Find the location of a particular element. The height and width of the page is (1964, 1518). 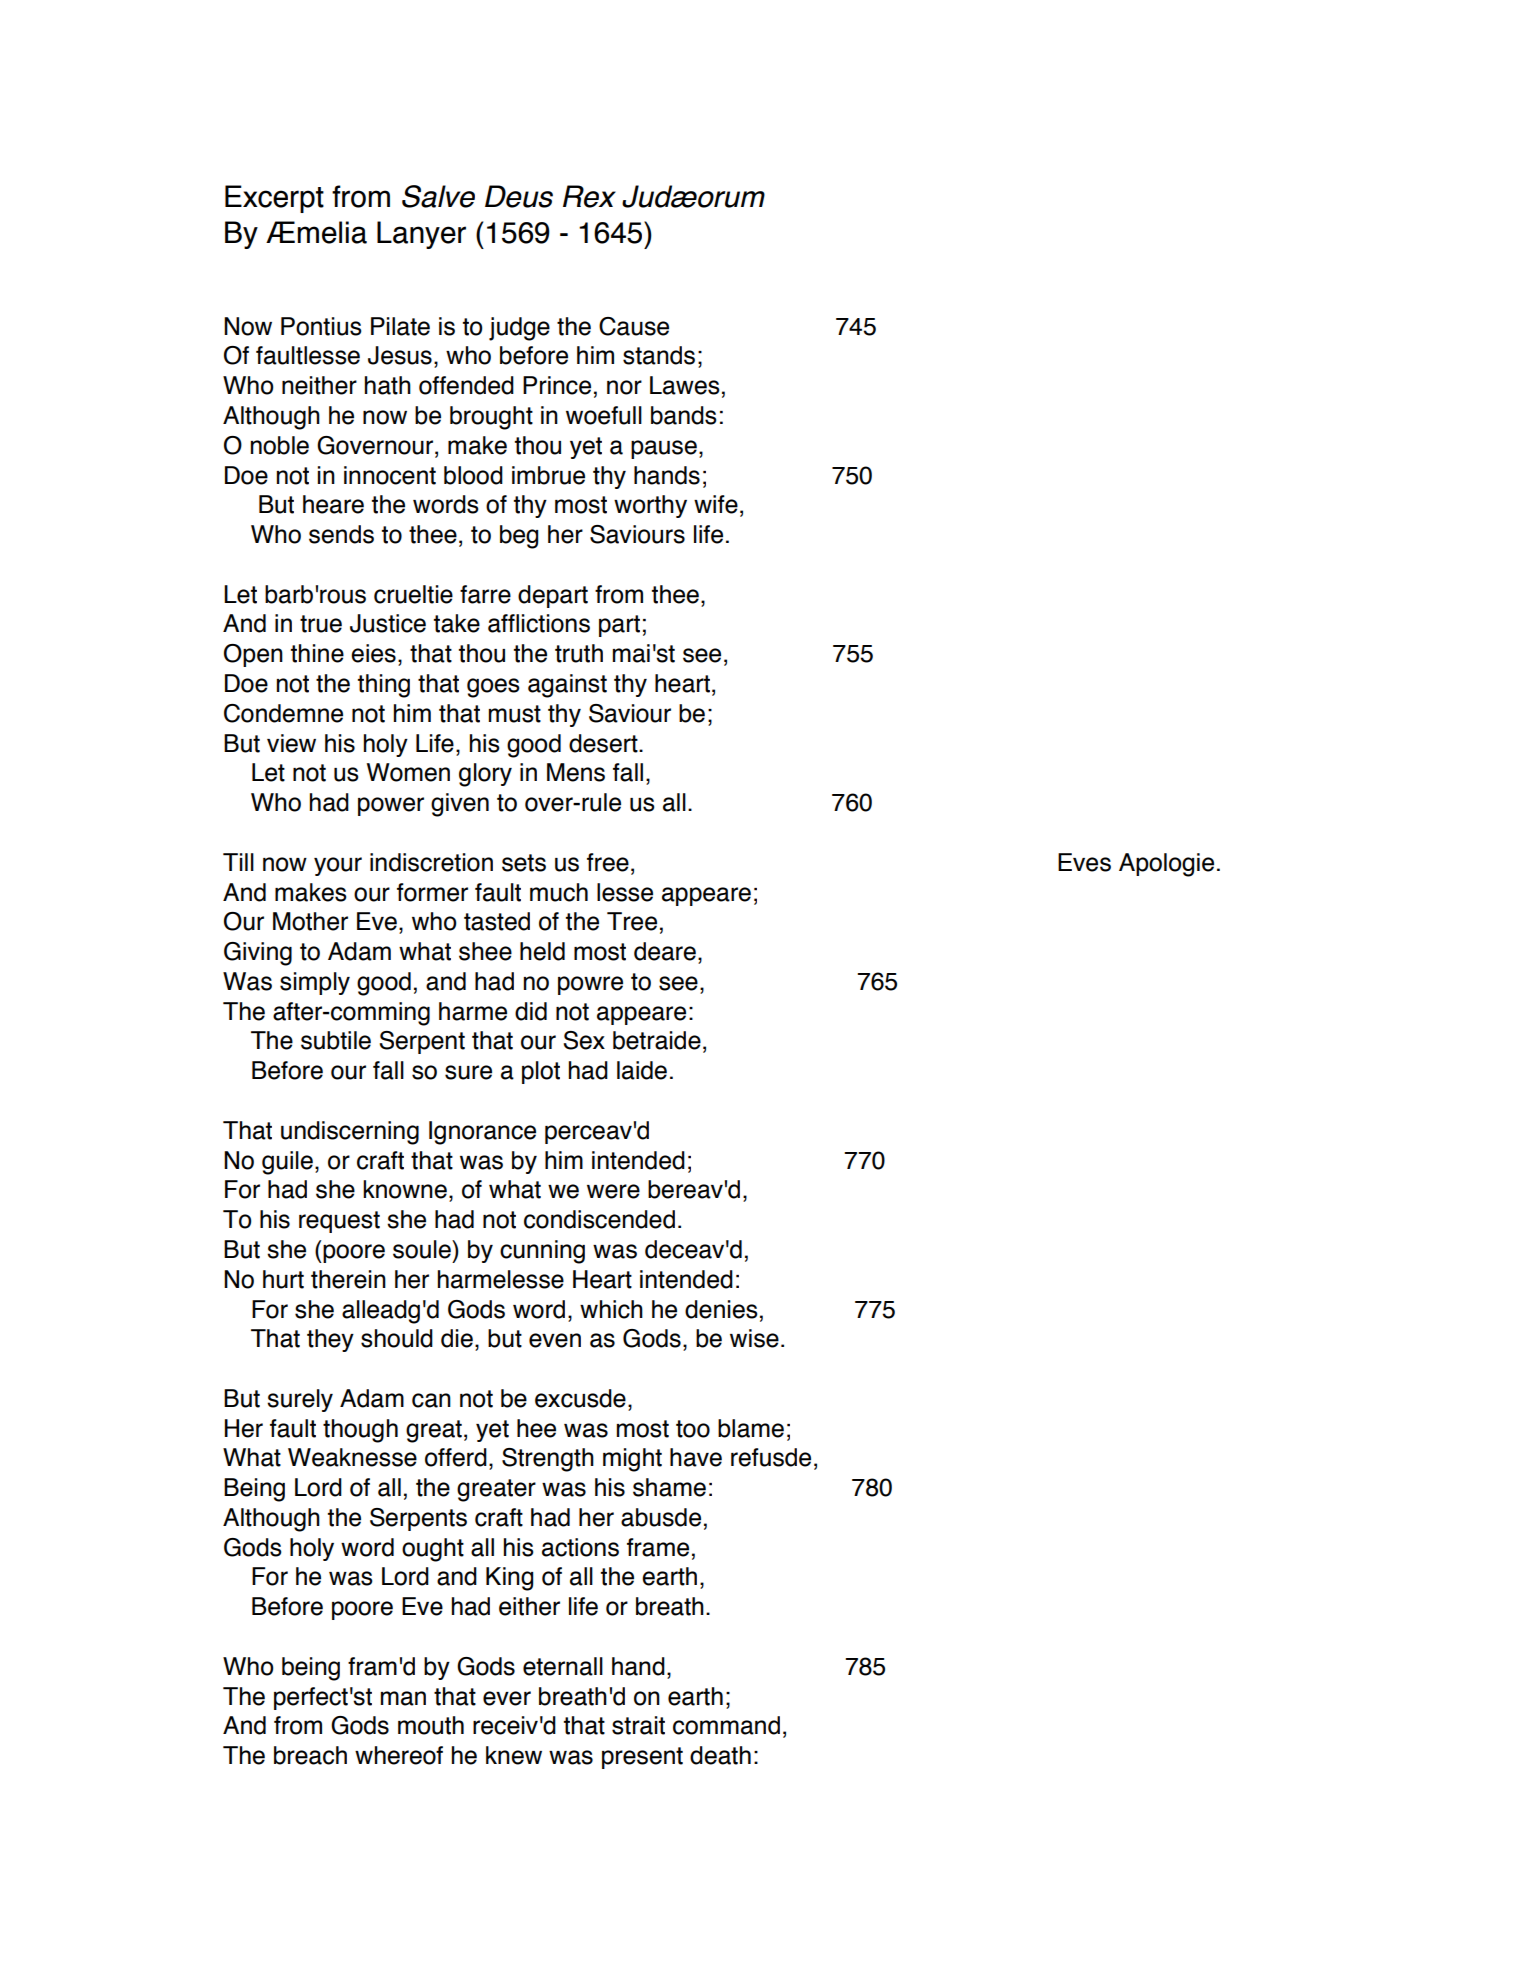

breach is located at coordinates (310, 1755).
